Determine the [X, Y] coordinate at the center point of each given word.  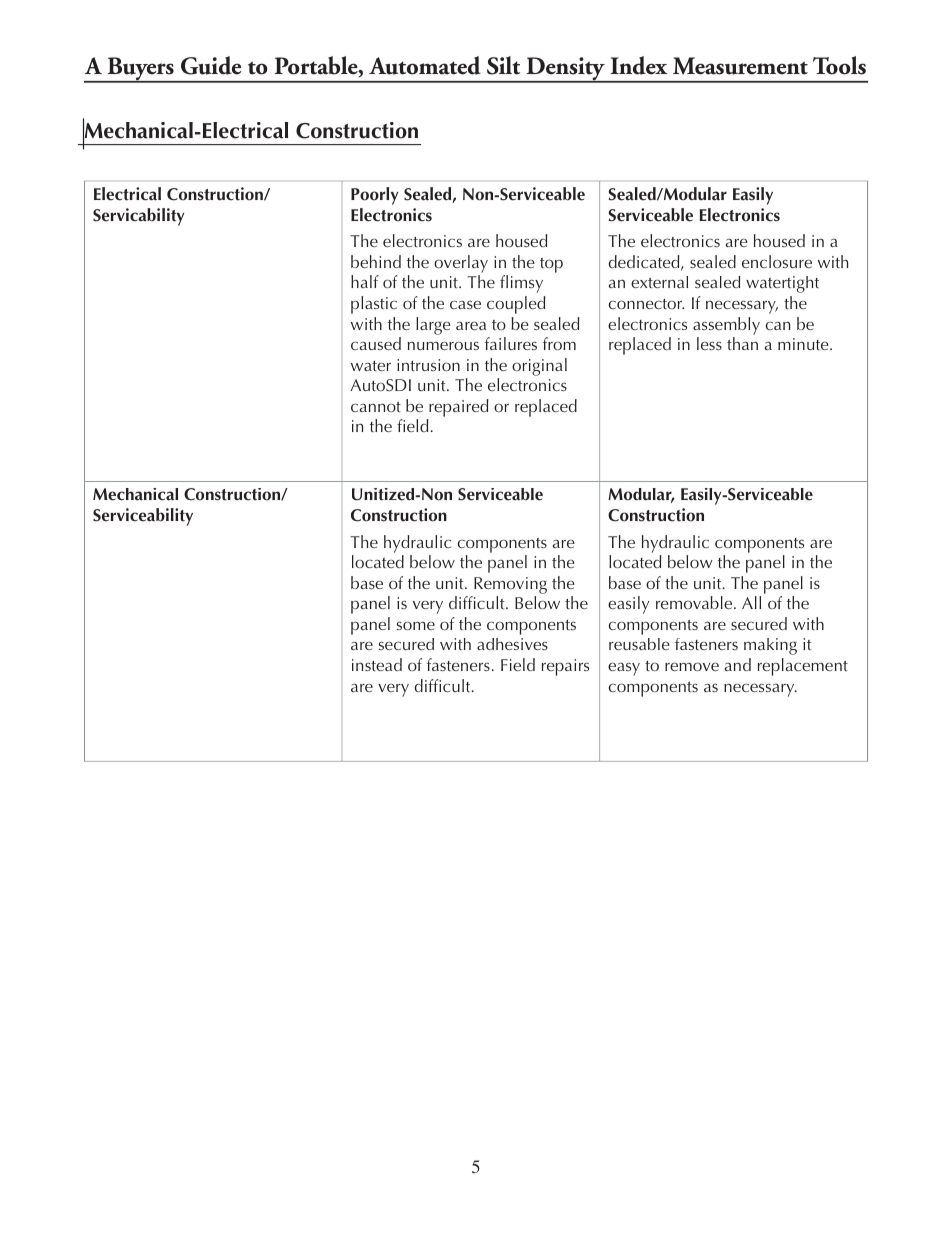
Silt [503, 65]
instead [377, 664]
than [742, 343]
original [539, 367]
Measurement [740, 66]
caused [376, 343]
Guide [211, 65]
